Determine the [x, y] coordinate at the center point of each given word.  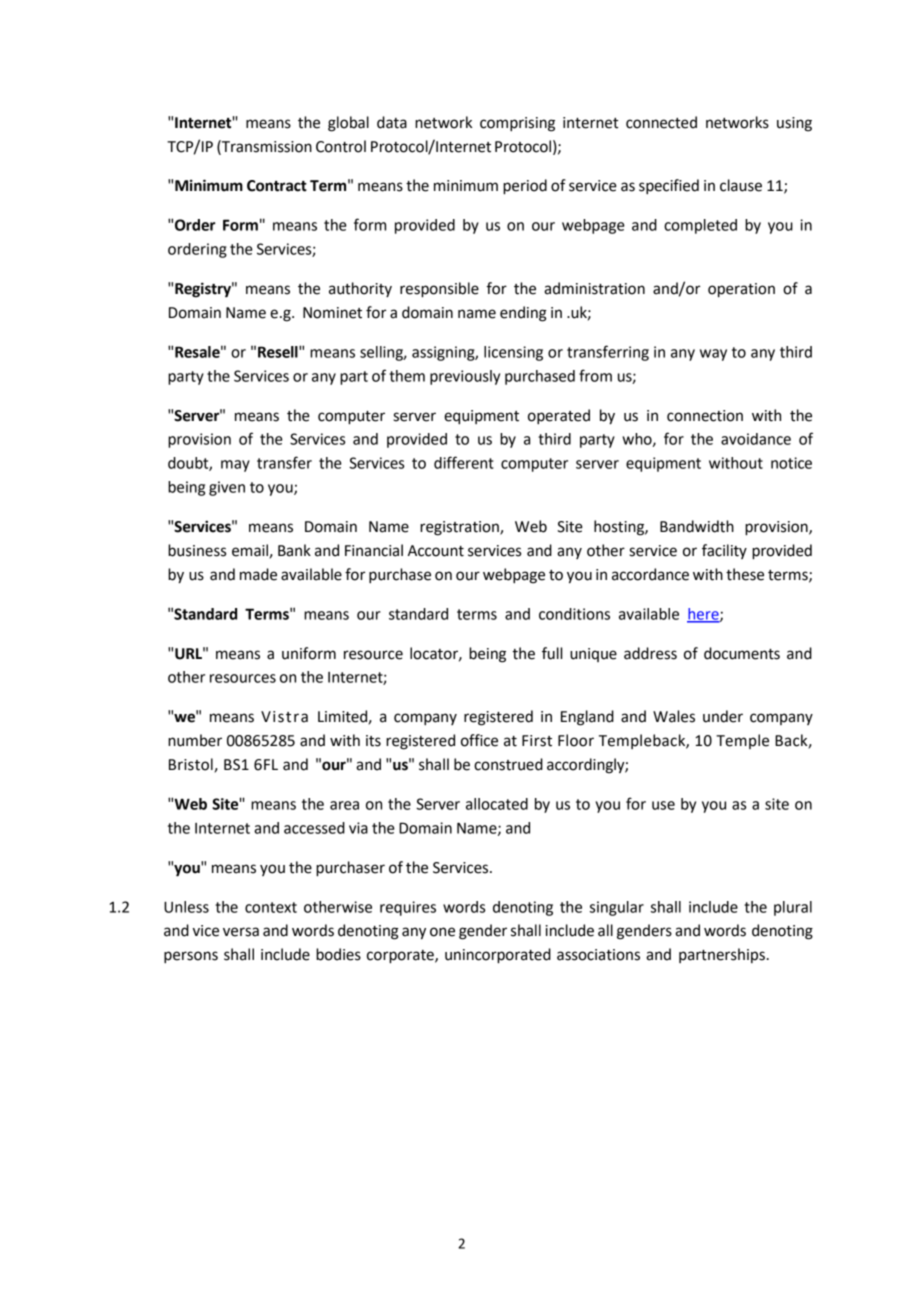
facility [724, 551]
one [442, 932]
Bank [294, 550]
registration [460, 528]
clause [741, 185]
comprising [517, 124]
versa [241, 932]
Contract [277, 186]
